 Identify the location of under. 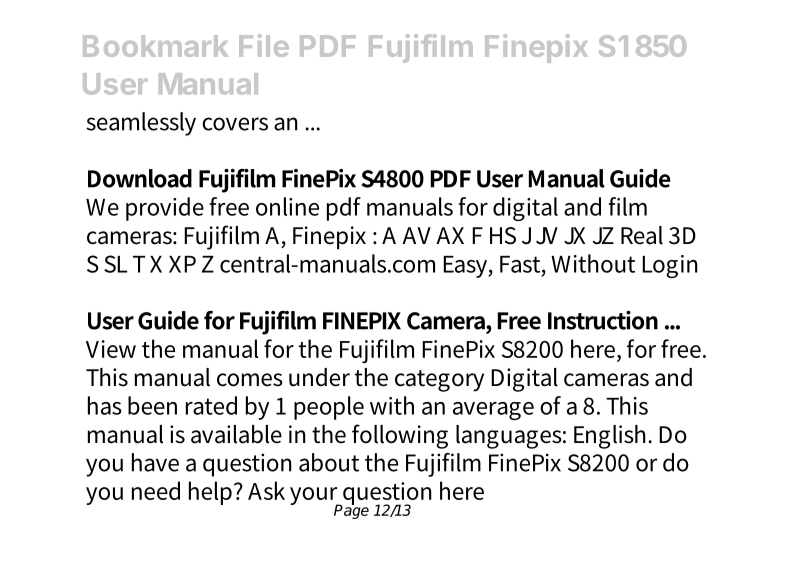
(319, 377).
